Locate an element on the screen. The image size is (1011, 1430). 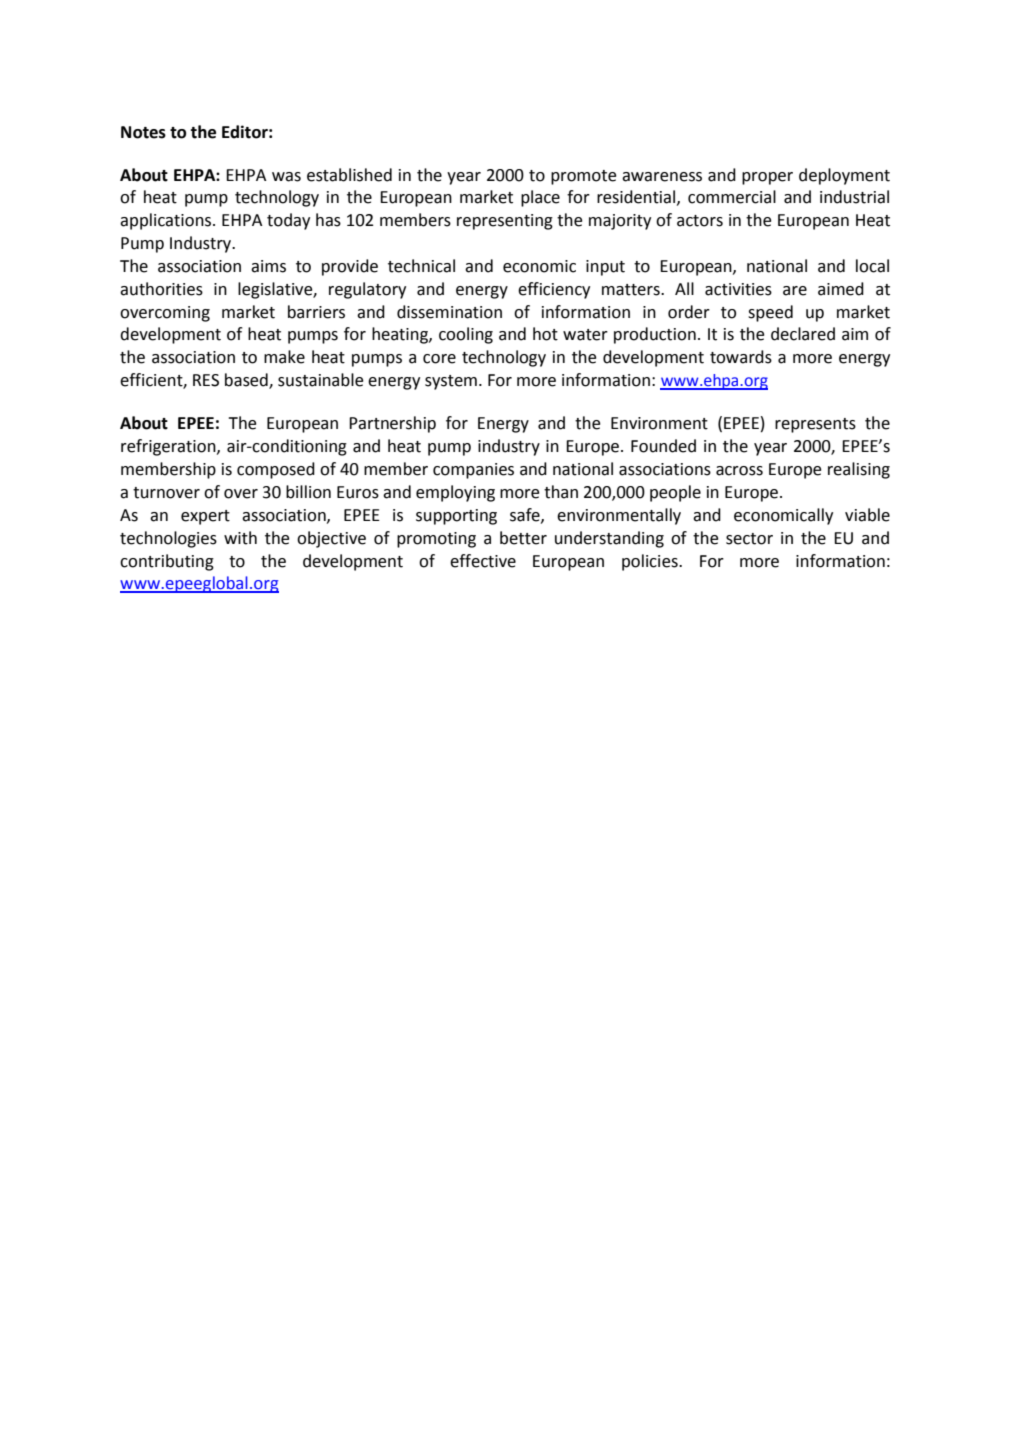
cooling is located at coordinates (466, 335).
